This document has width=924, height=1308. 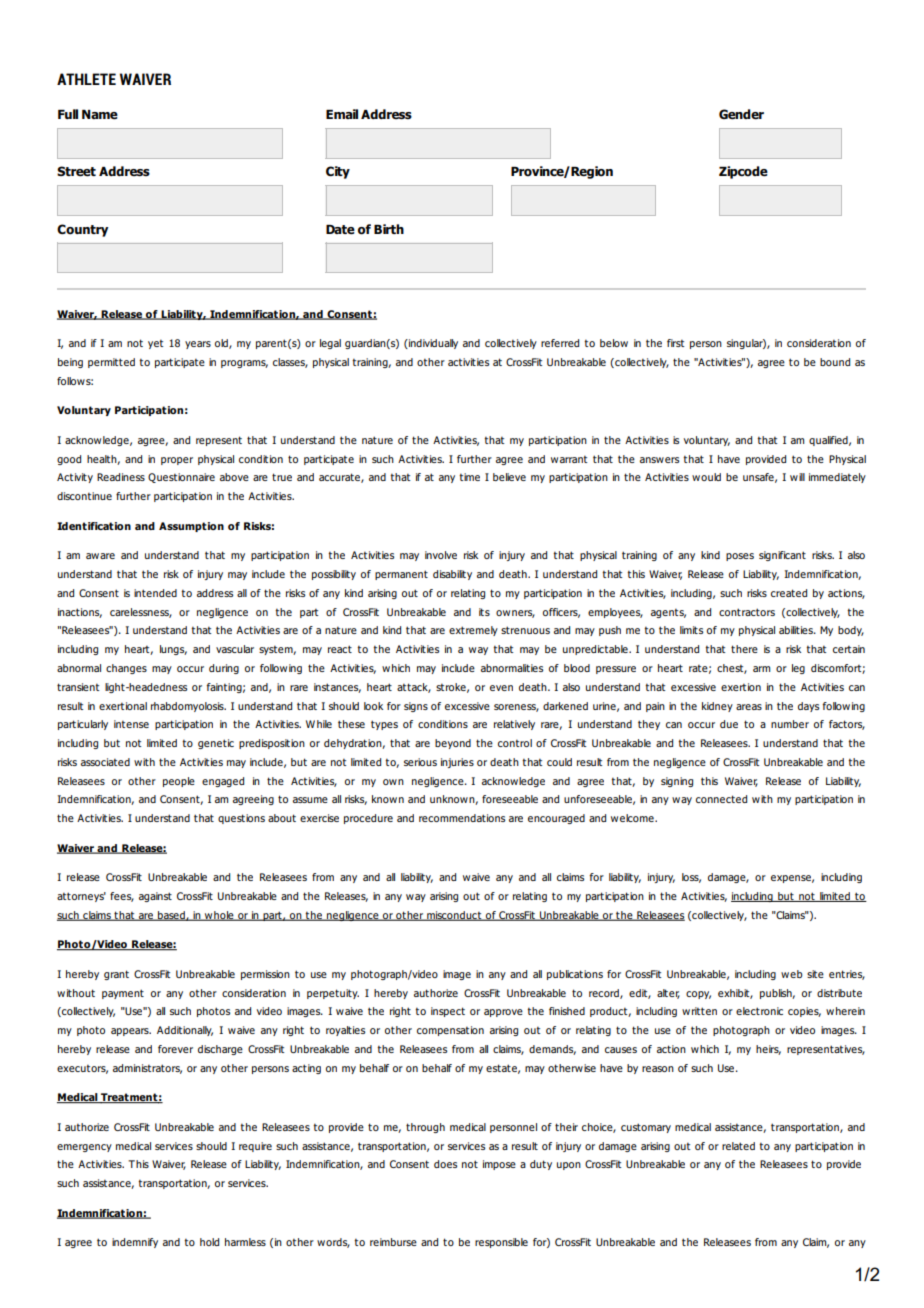 What do you see at coordinates (342, 114) in the document?
I see `Email` at bounding box center [342, 114].
